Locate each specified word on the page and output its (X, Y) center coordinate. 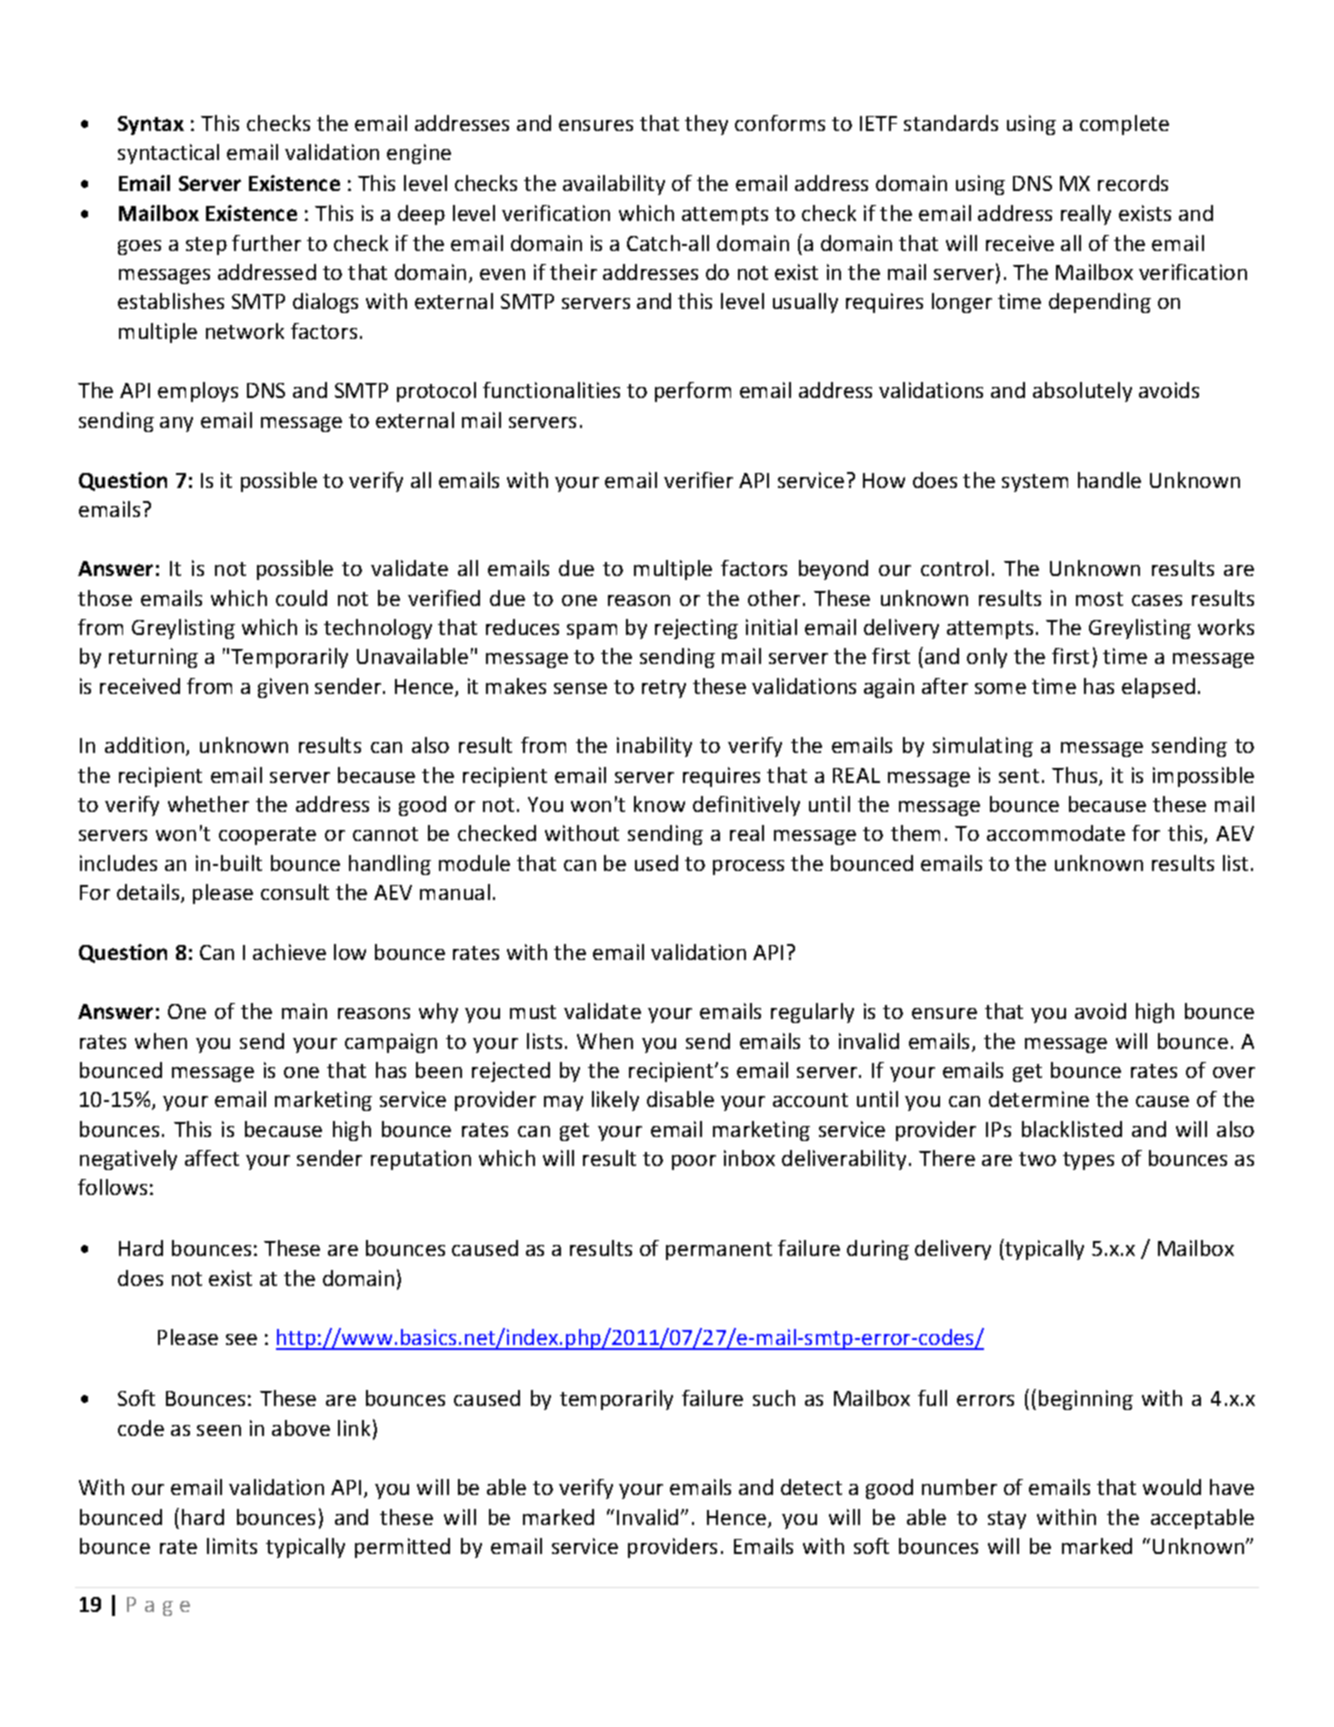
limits (232, 1546)
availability (614, 185)
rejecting (696, 629)
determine (1039, 1099)
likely (615, 1101)
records (1133, 183)
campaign (391, 1043)
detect (811, 1487)
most (1099, 599)
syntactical (168, 154)
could (301, 598)
